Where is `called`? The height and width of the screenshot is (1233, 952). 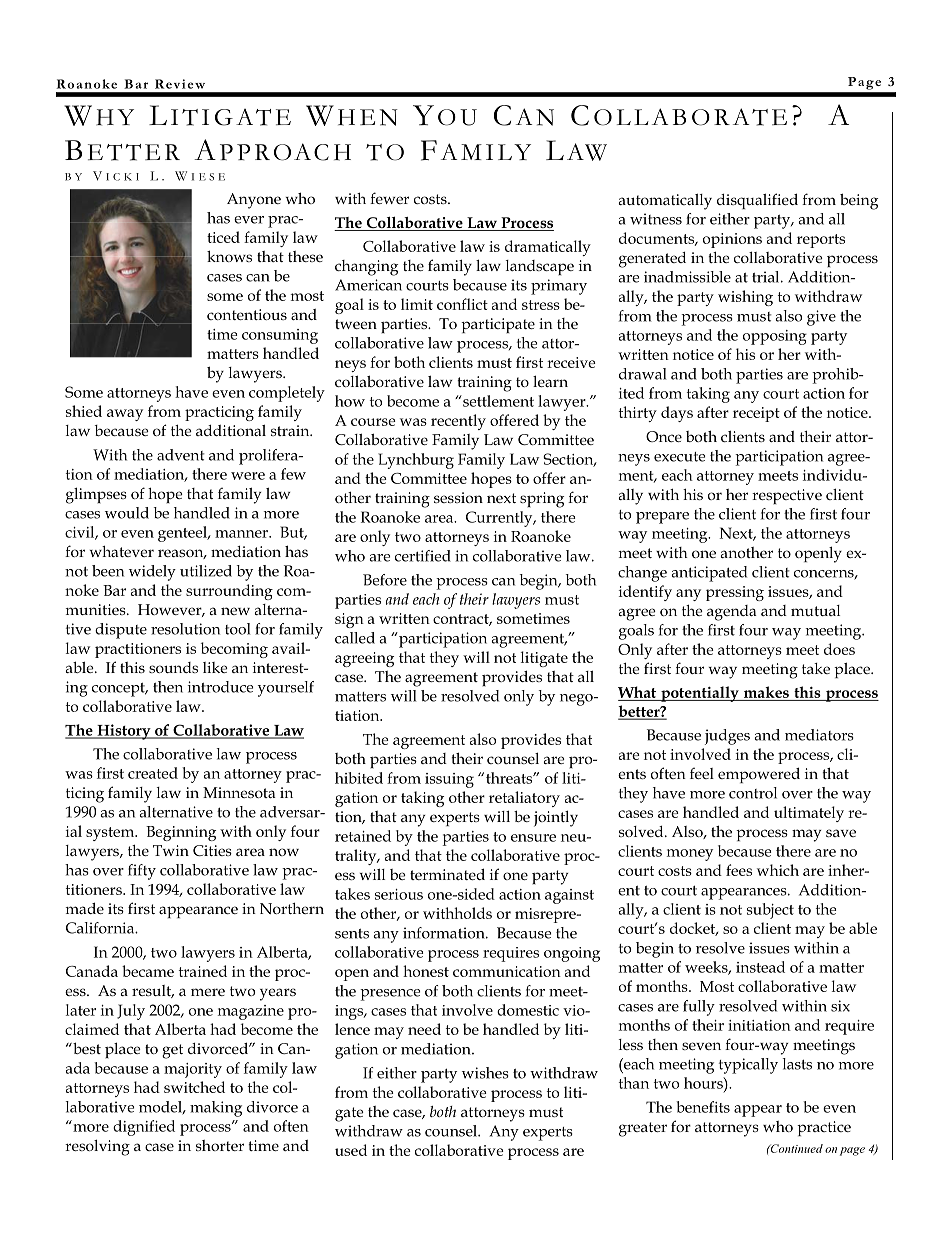 called is located at coordinates (355, 638).
